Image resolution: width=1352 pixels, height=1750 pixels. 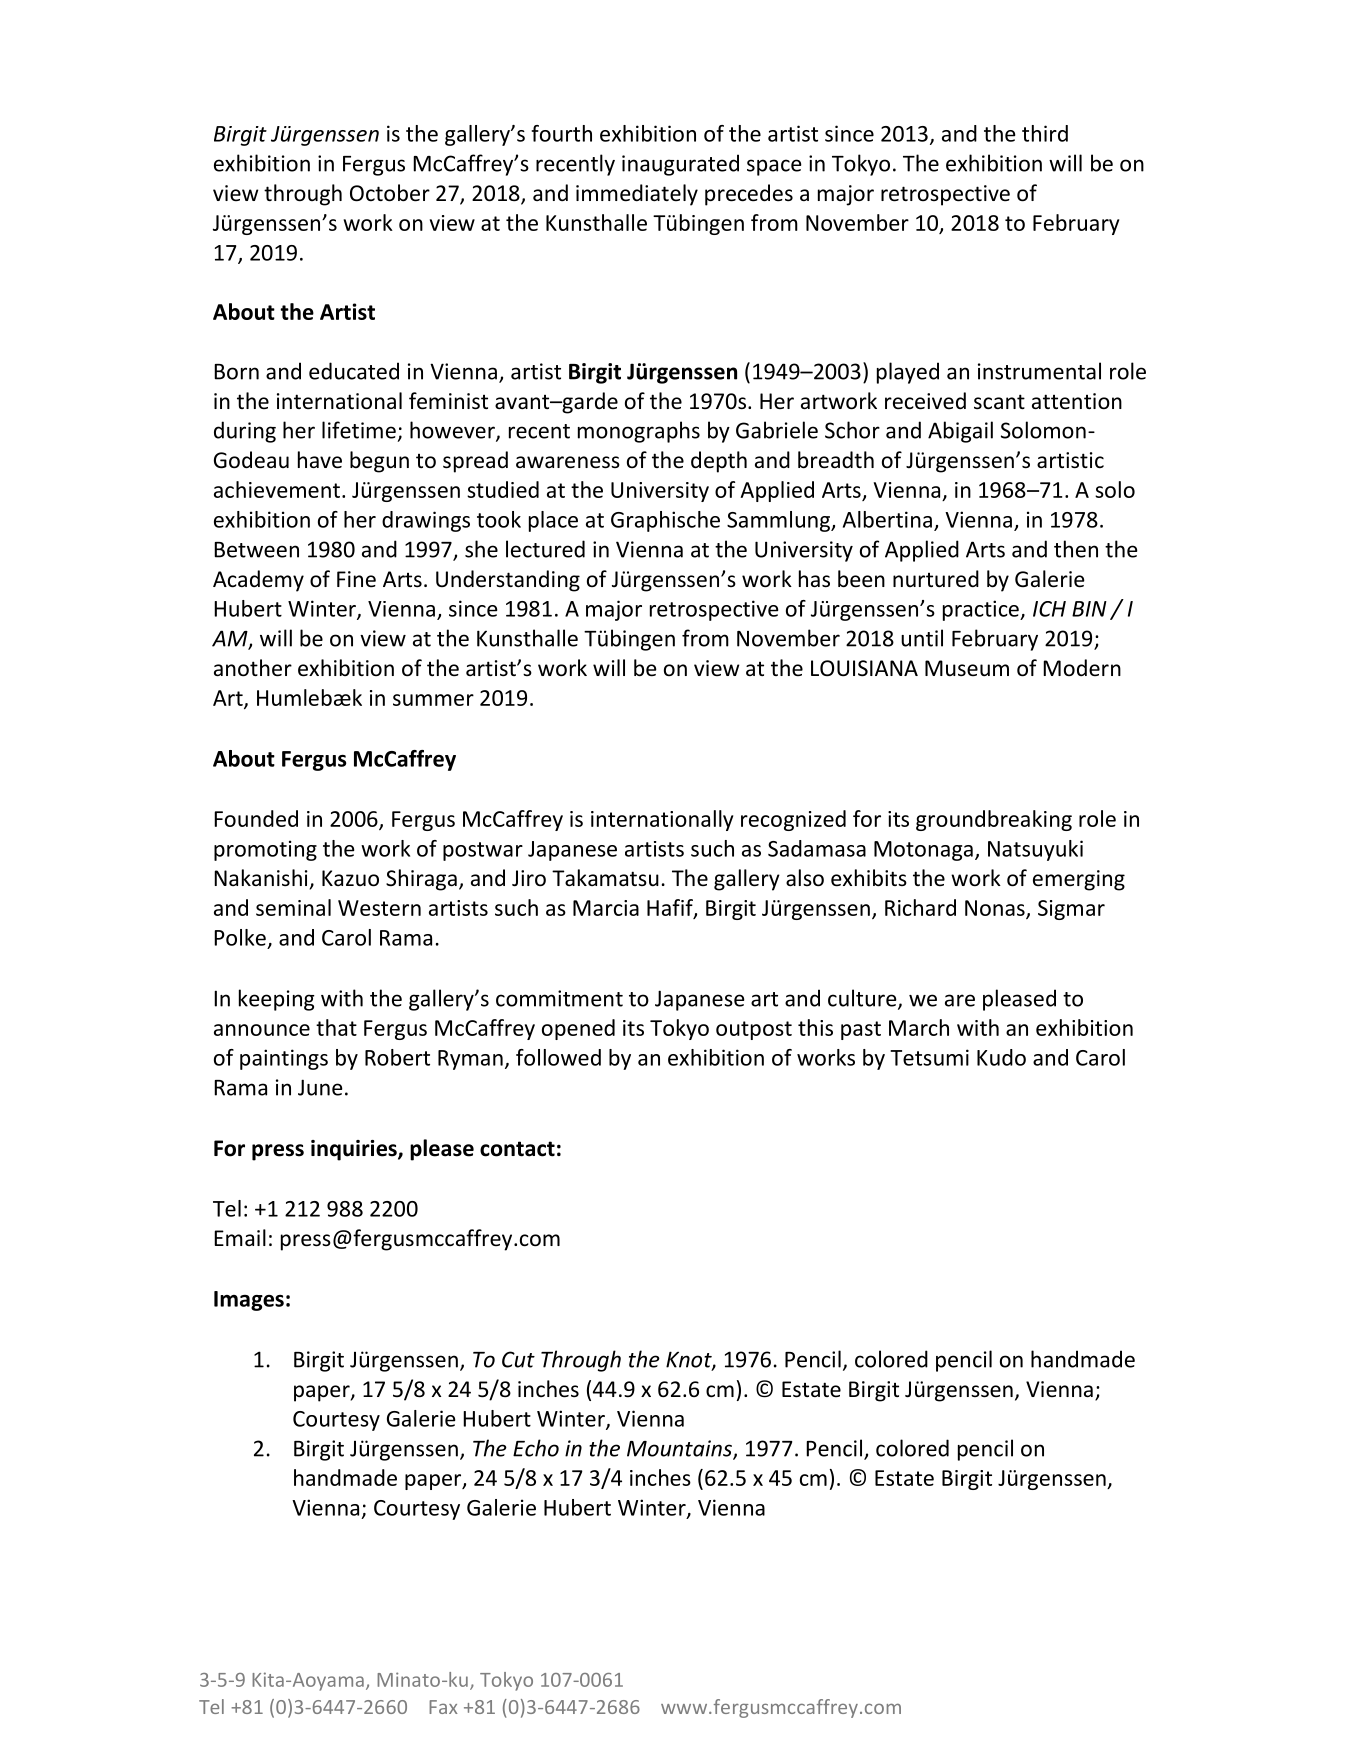 I want to click on October, so click(x=390, y=193).
